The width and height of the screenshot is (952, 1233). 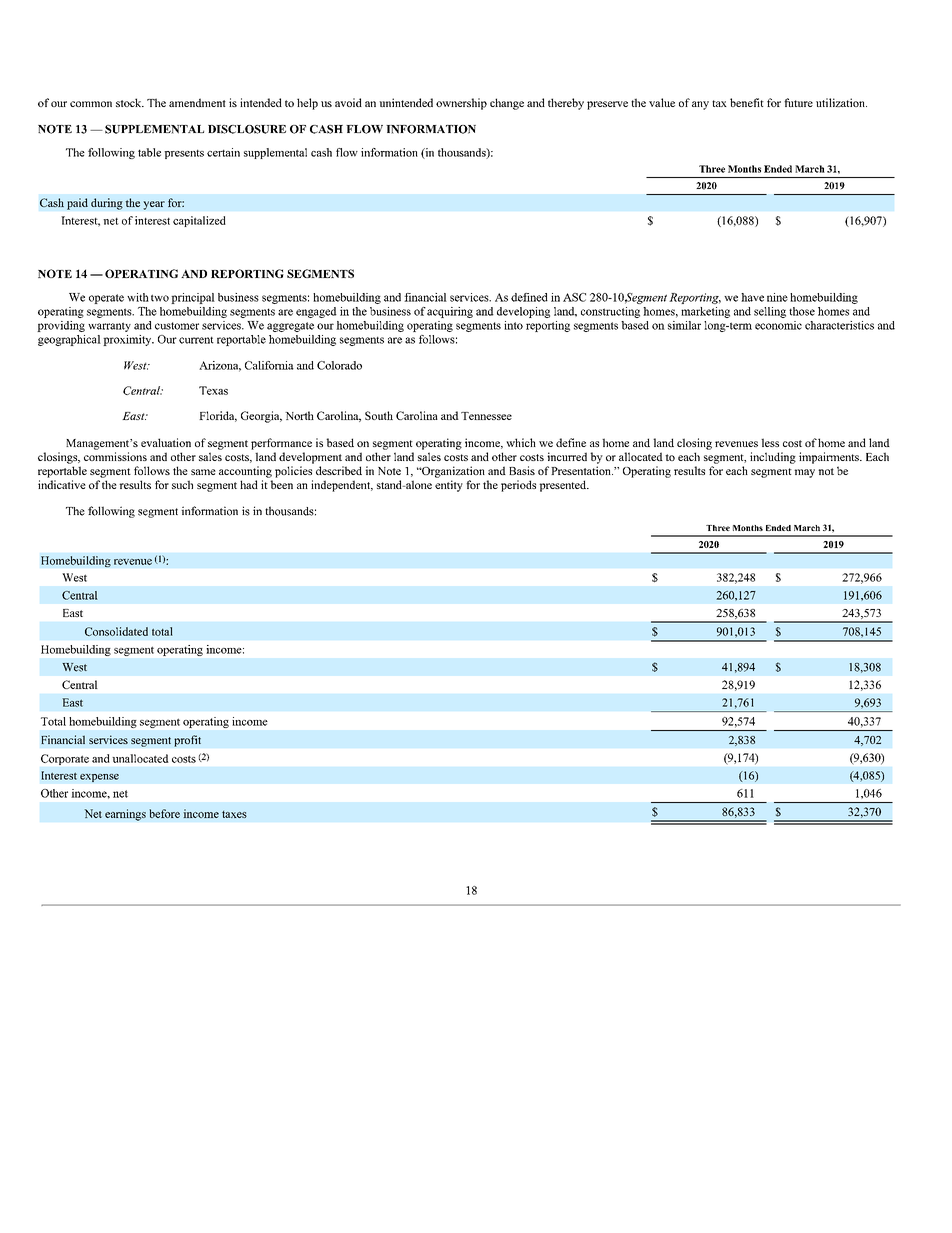 What do you see at coordinates (770, 442) in the screenshot?
I see `less` at bounding box center [770, 442].
